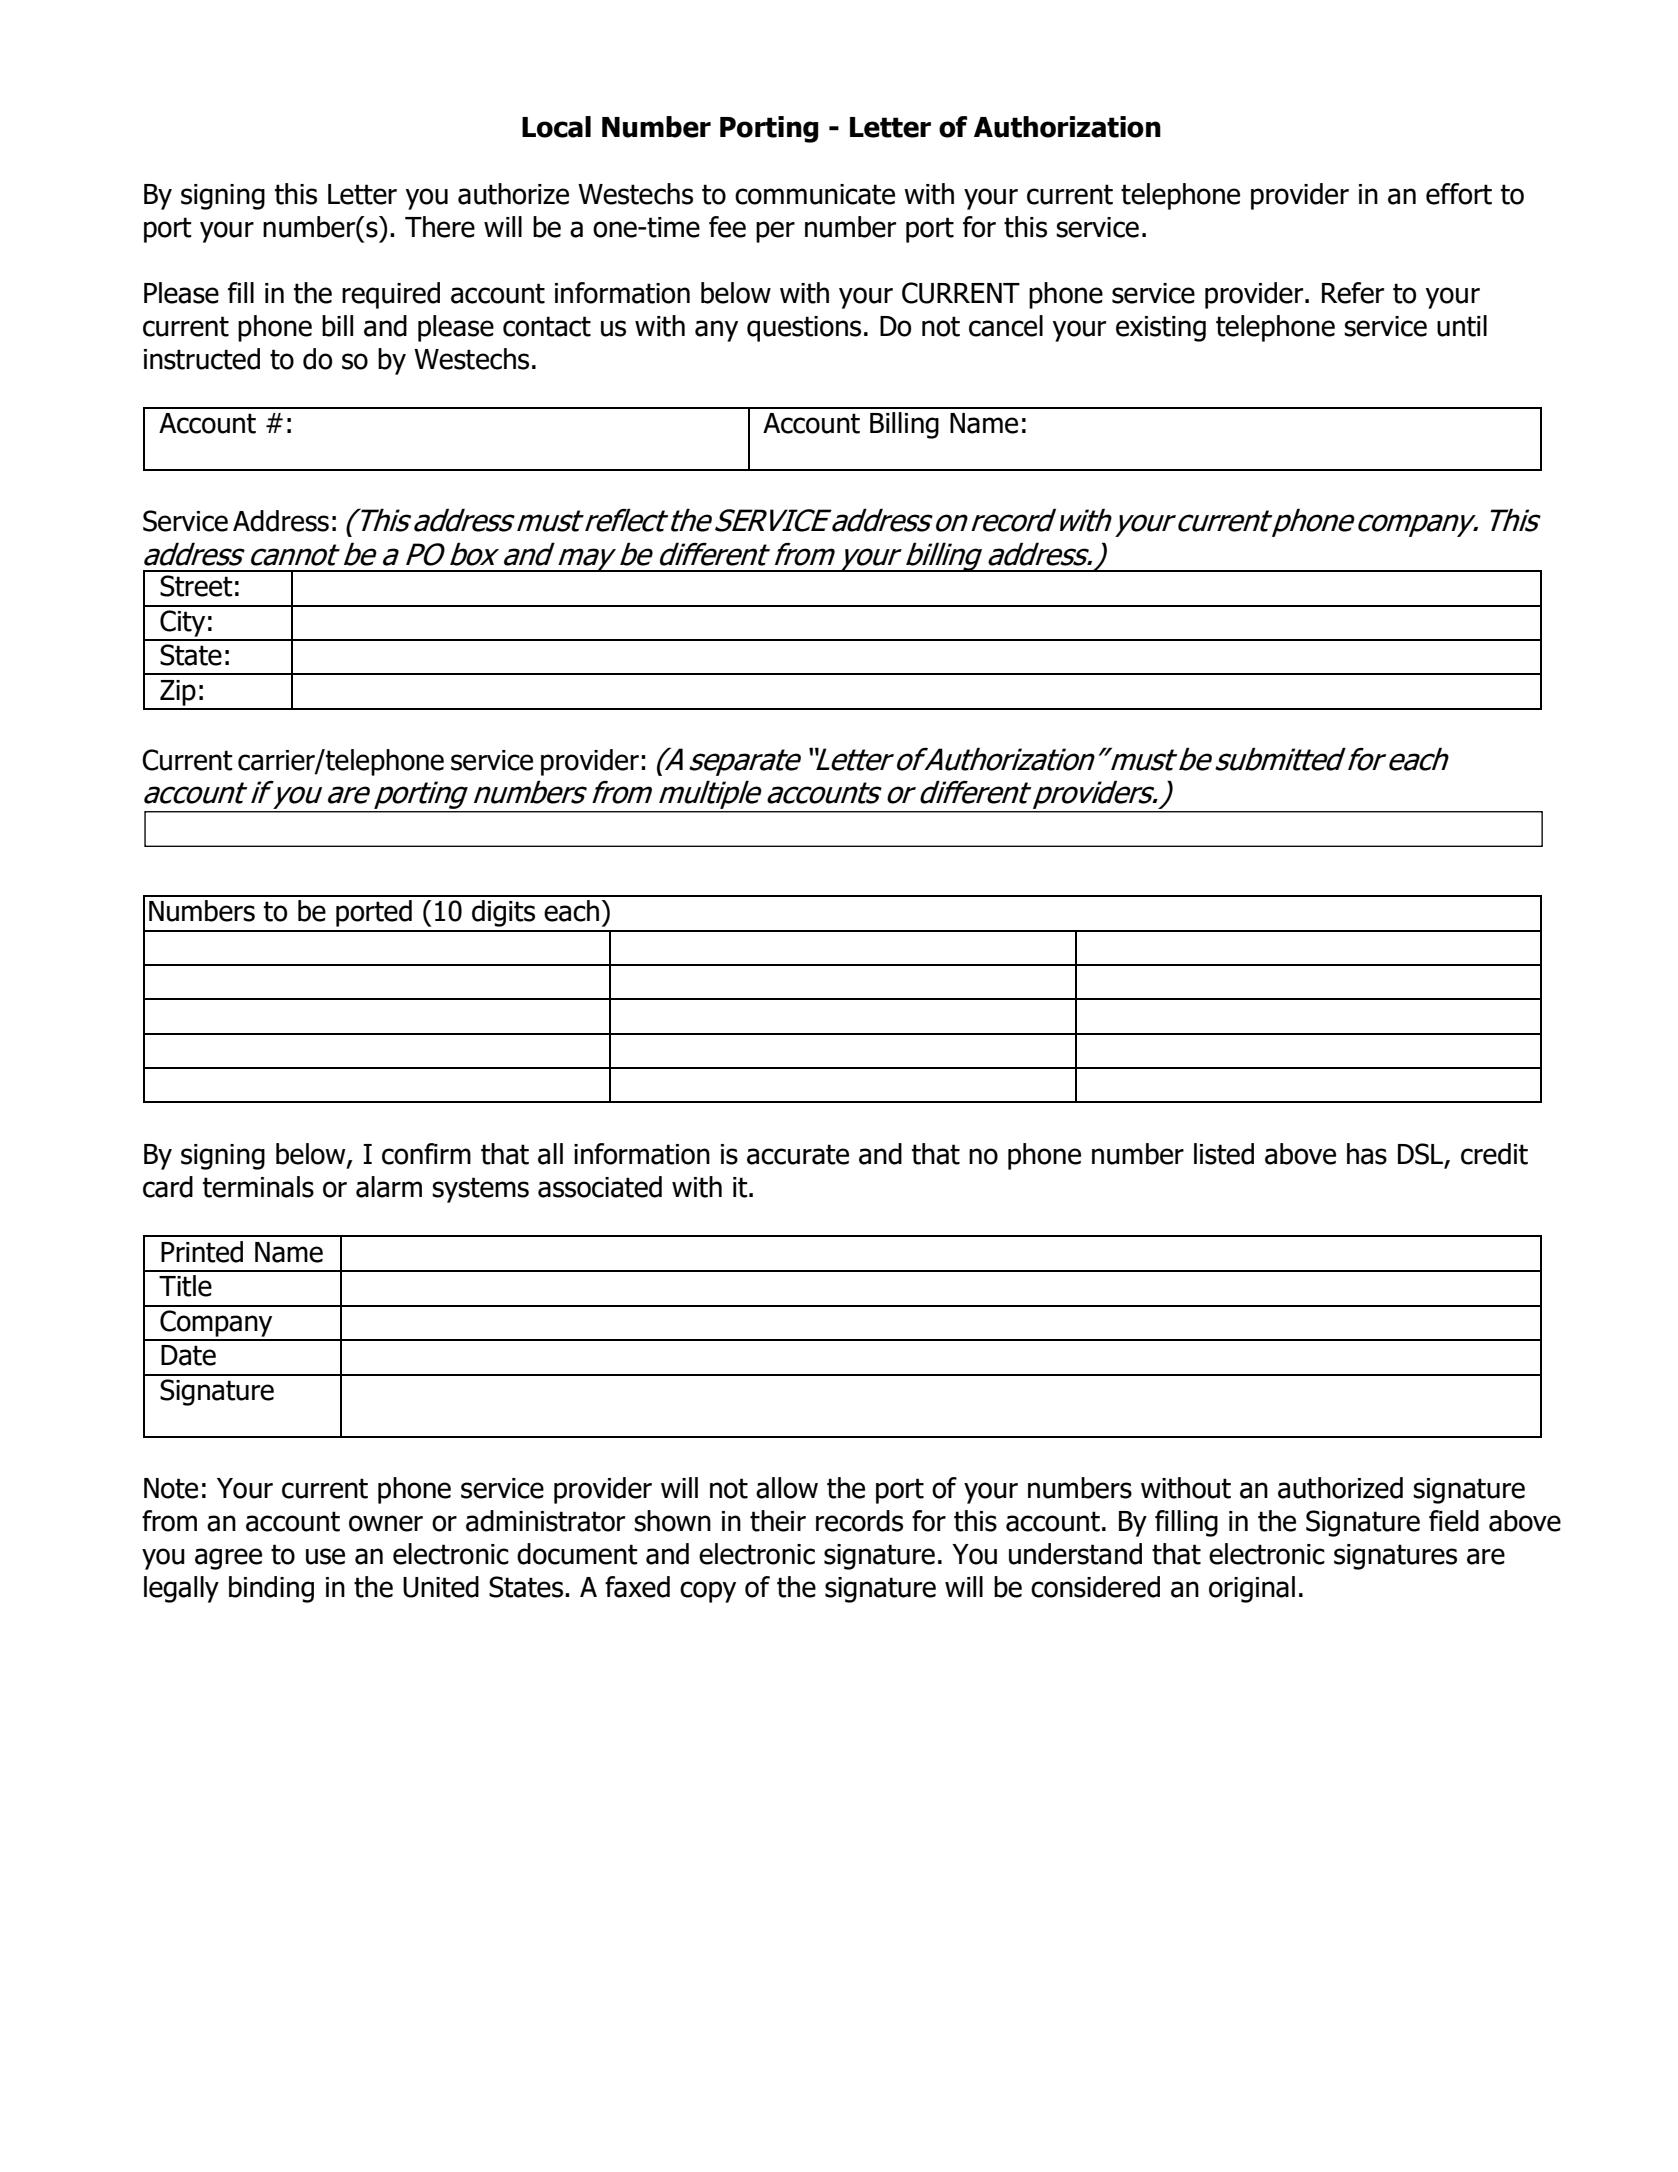  What do you see at coordinates (798, 1154) in the image?
I see `accurate` at bounding box center [798, 1154].
